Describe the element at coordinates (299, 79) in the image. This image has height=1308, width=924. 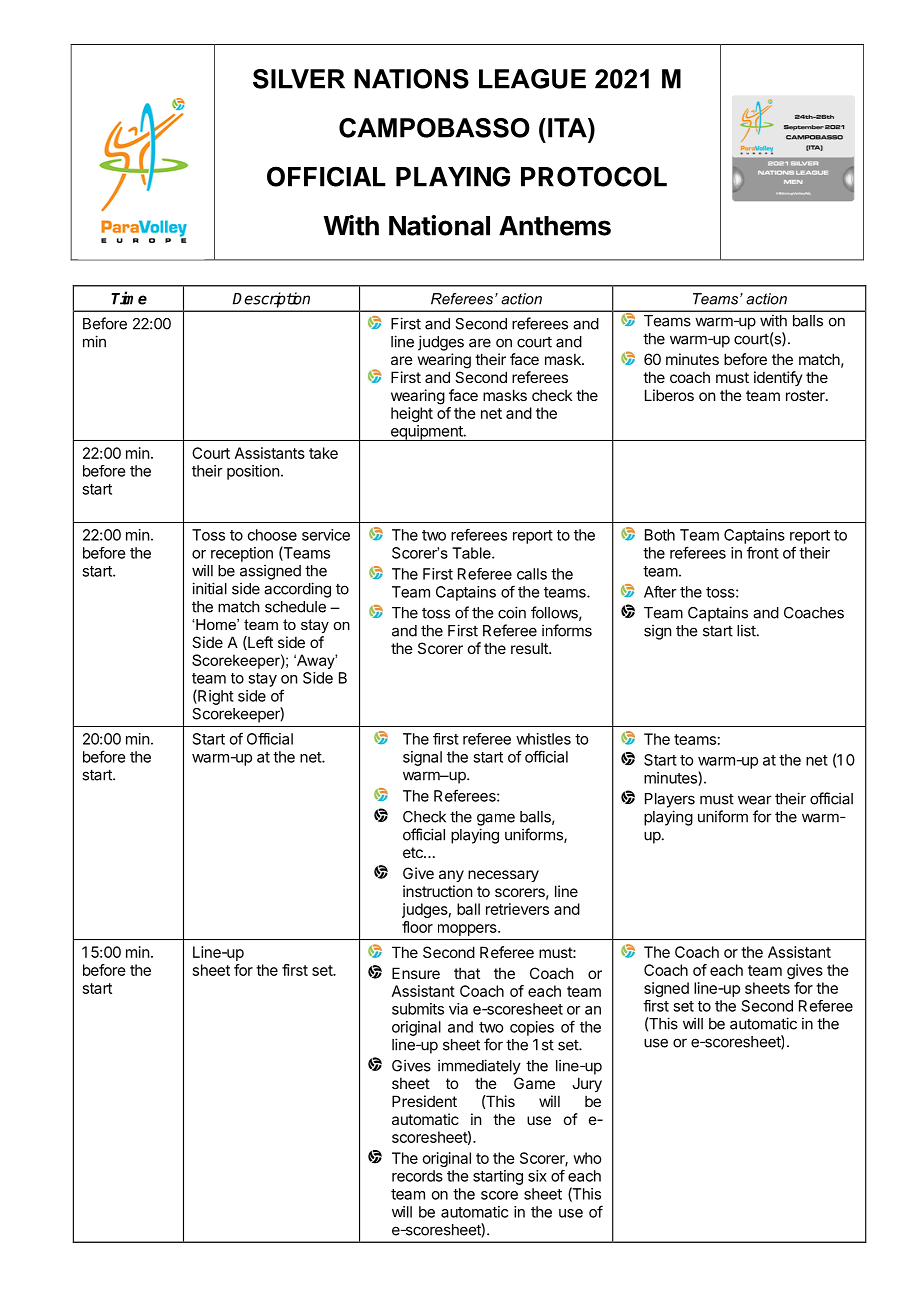
I see `SILVER` at that location.
